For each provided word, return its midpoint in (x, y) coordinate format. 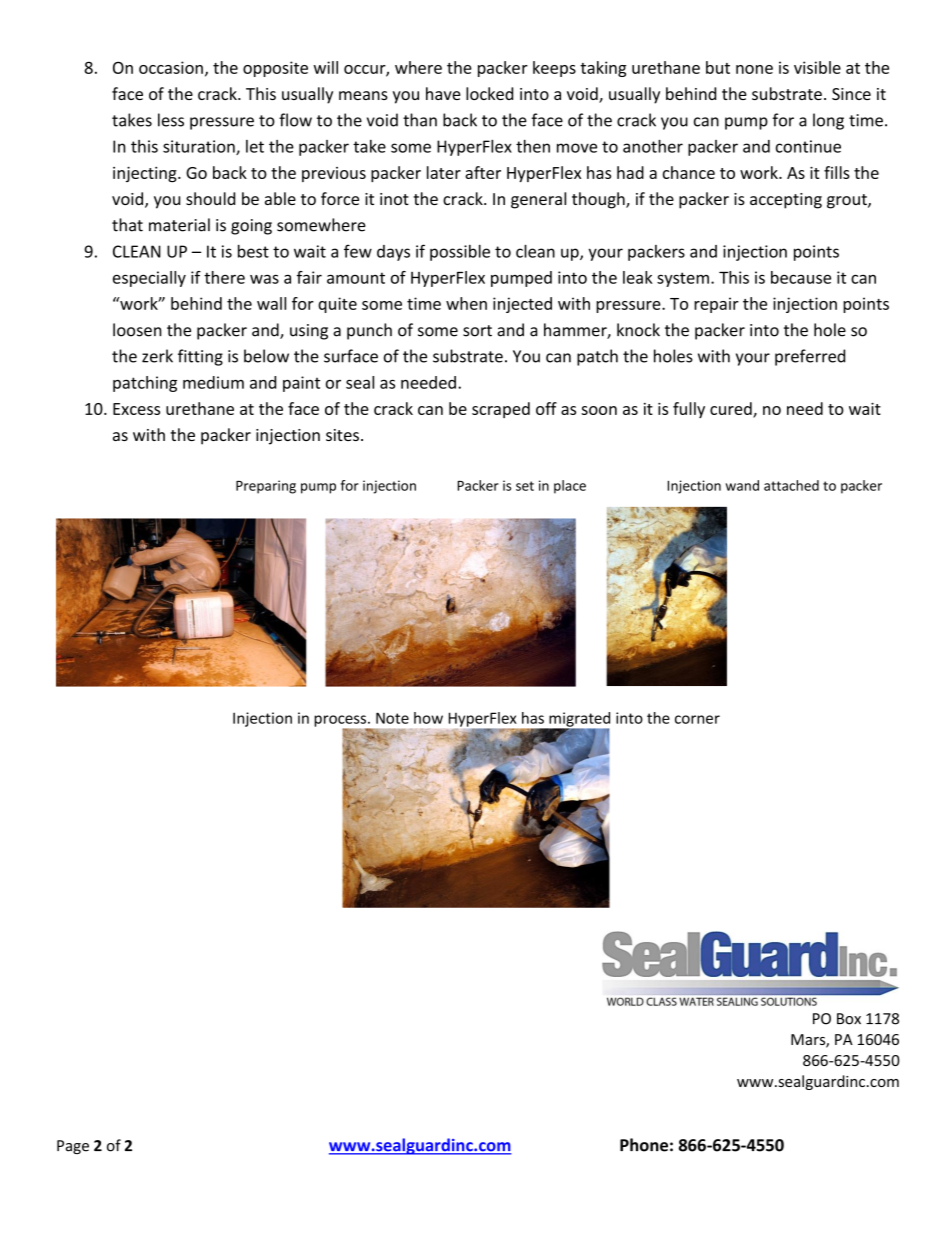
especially (149, 279)
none (754, 69)
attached (791, 485)
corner (697, 719)
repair (716, 305)
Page (73, 1147)
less (171, 120)
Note (392, 718)
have (443, 93)
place (570, 487)
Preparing (266, 487)
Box (849, 1019)
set (525, 486)
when (466, 303)
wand (742, 485)
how (428, 718)
